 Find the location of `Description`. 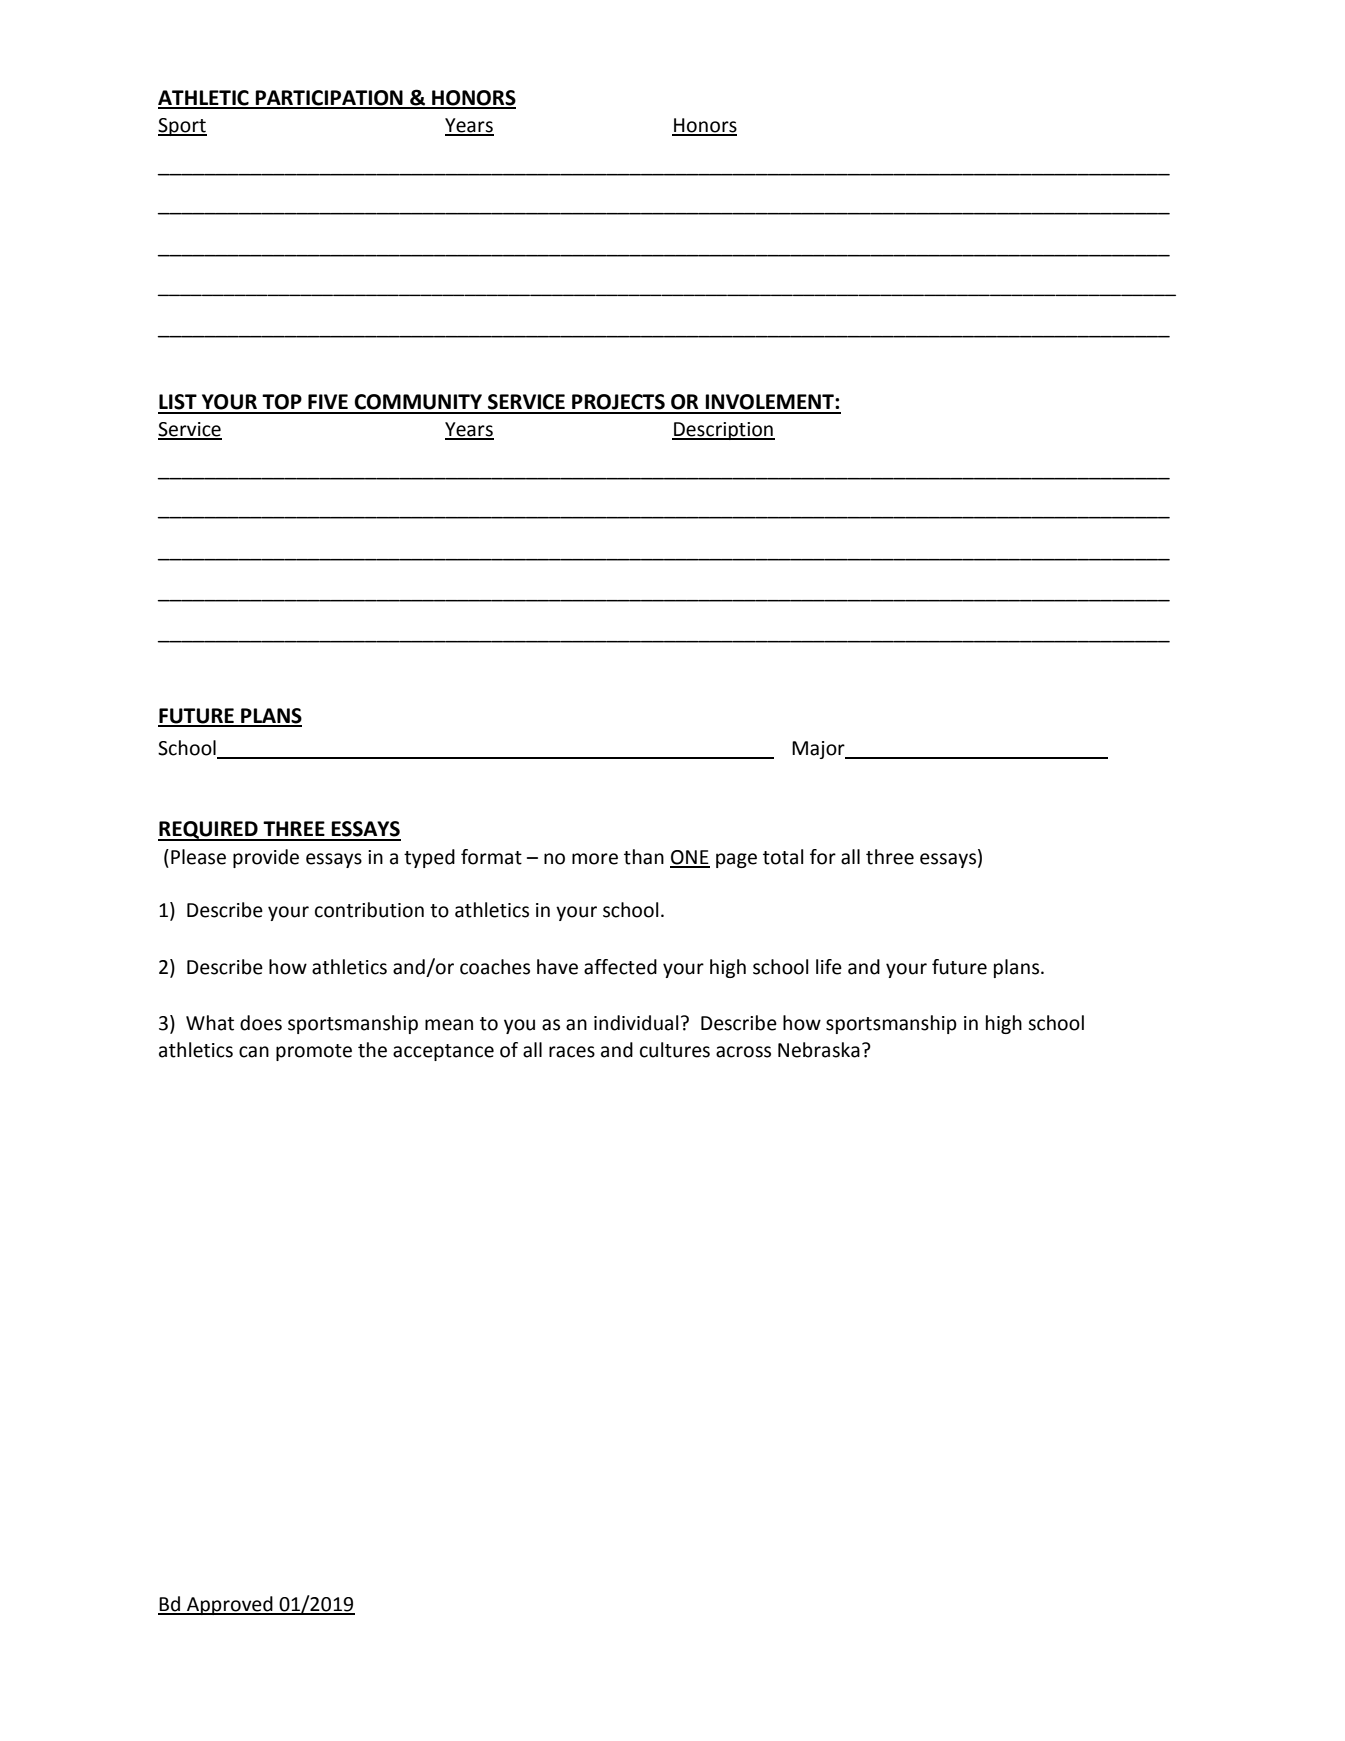

Description is located at coordinates (723, 431).
